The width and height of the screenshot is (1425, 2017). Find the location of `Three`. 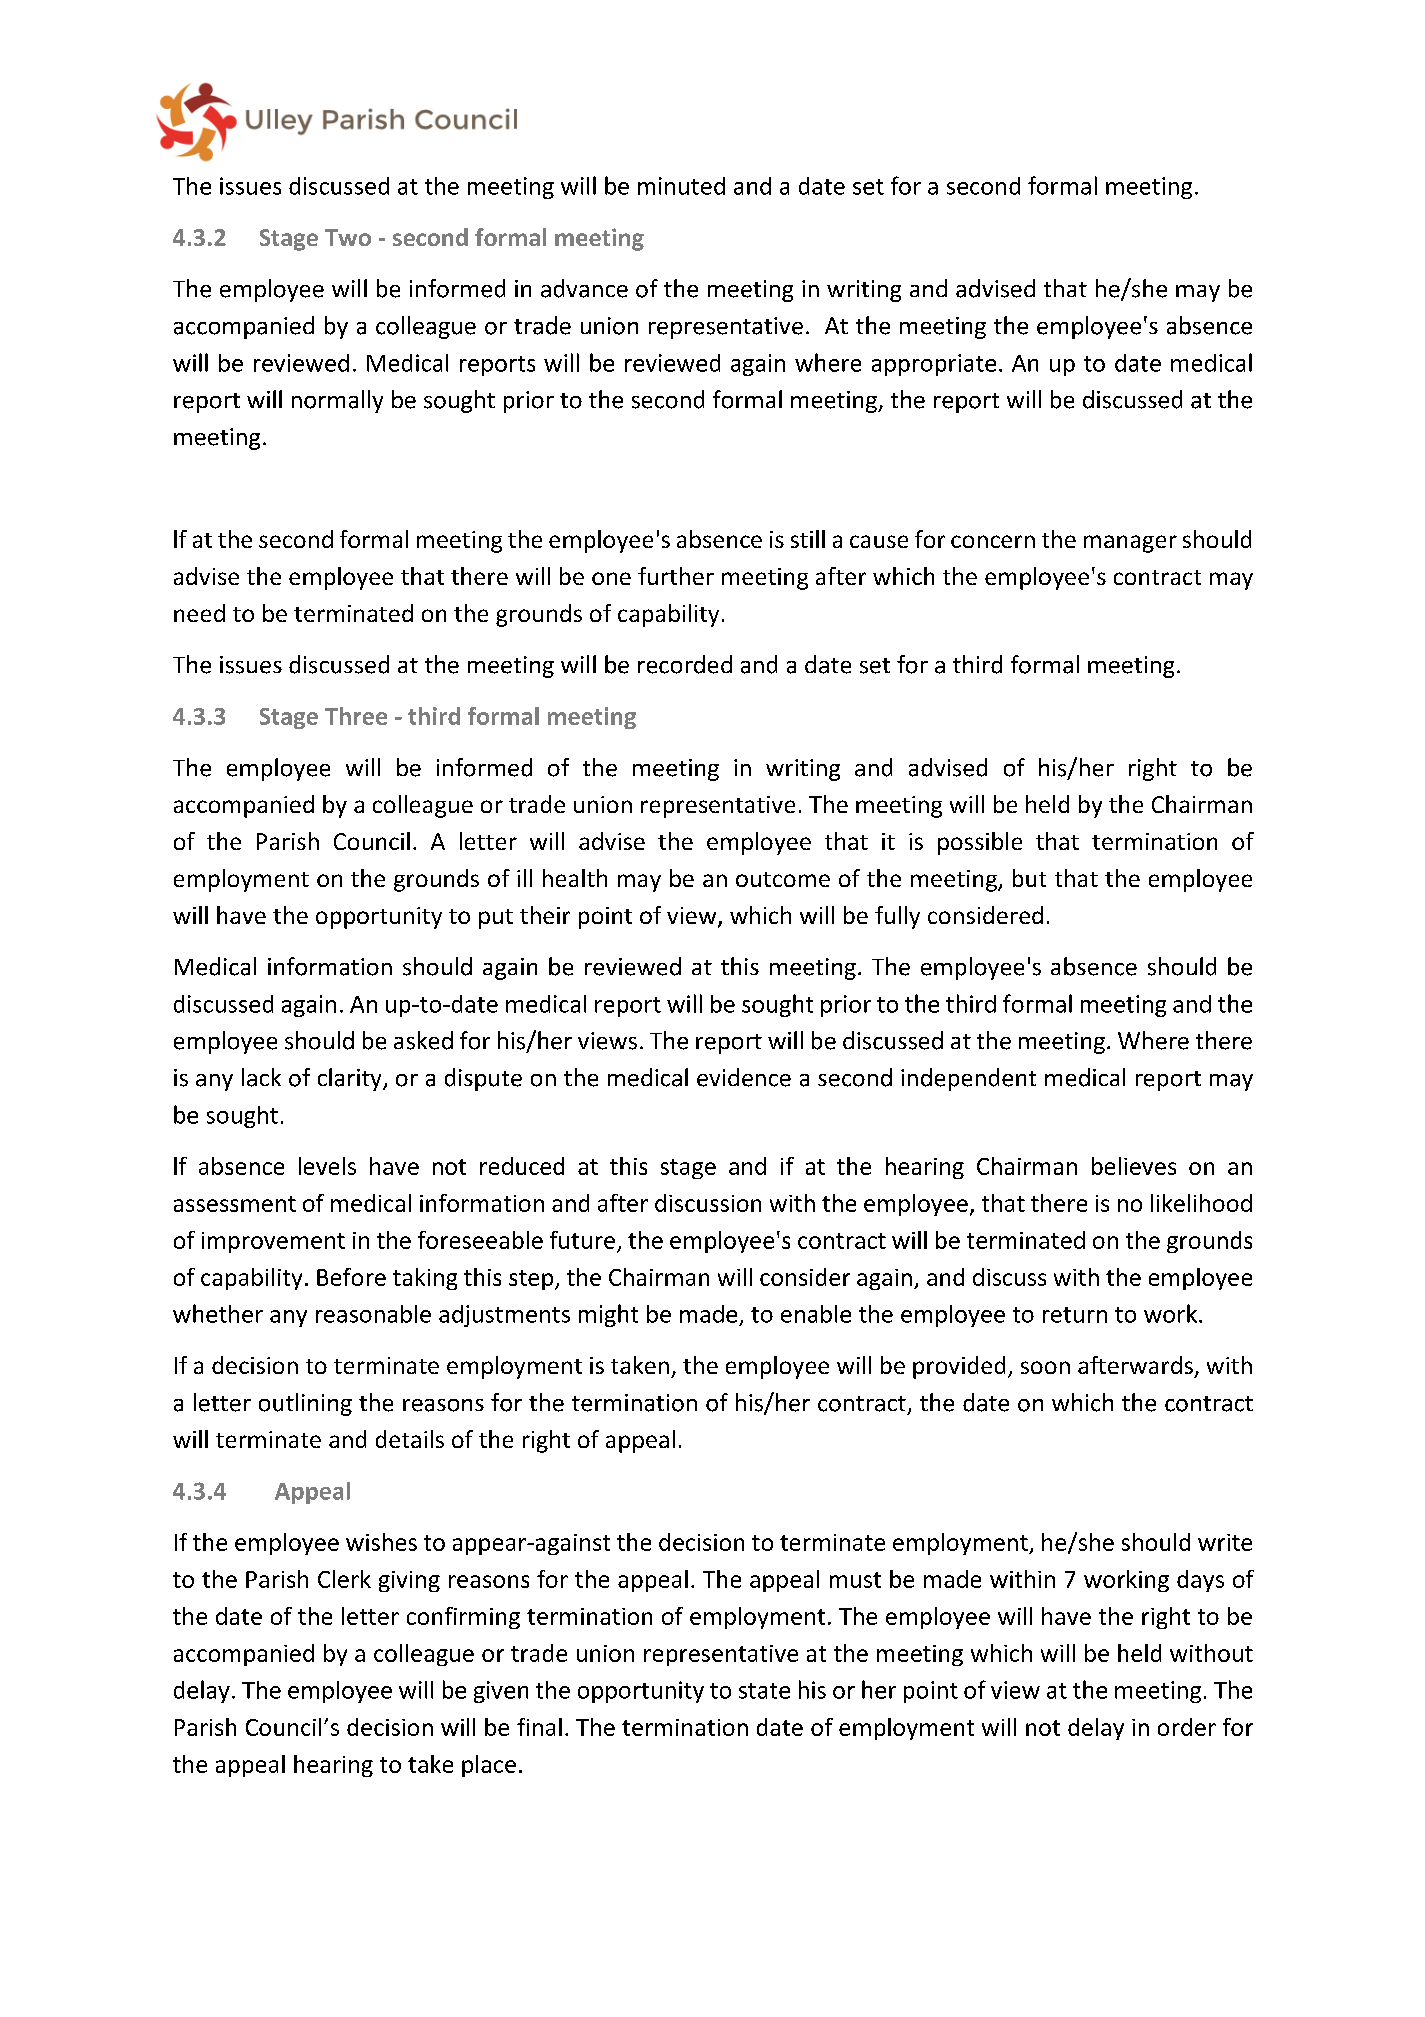

Three is located at coordinates (356, 716).
